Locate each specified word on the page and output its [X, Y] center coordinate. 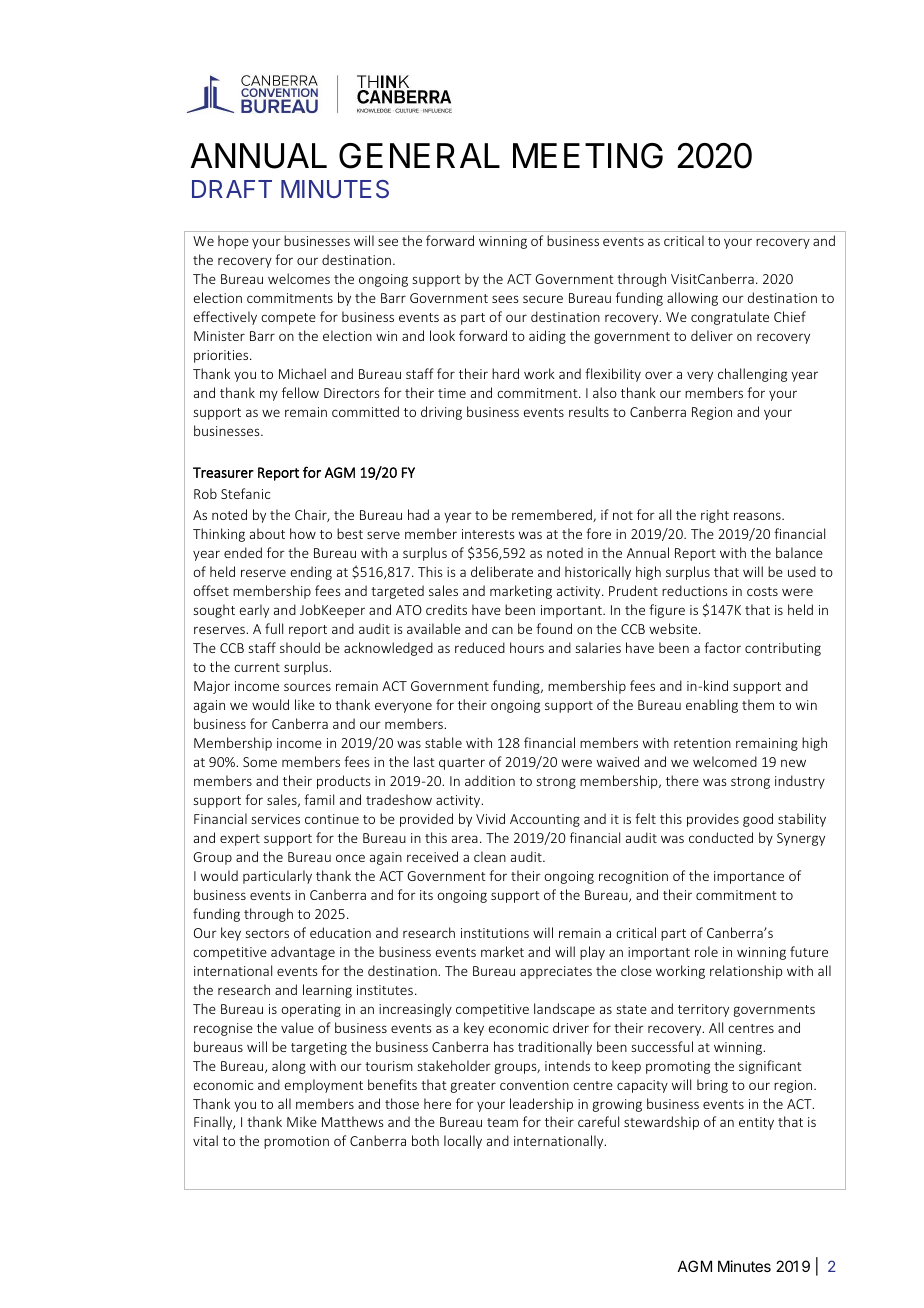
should [300, 647]
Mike [302, 1121]
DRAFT [232, 189]
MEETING [588, 156]
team [502, 1122]
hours [527, 647]
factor [722, 647]
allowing [692, 299]
